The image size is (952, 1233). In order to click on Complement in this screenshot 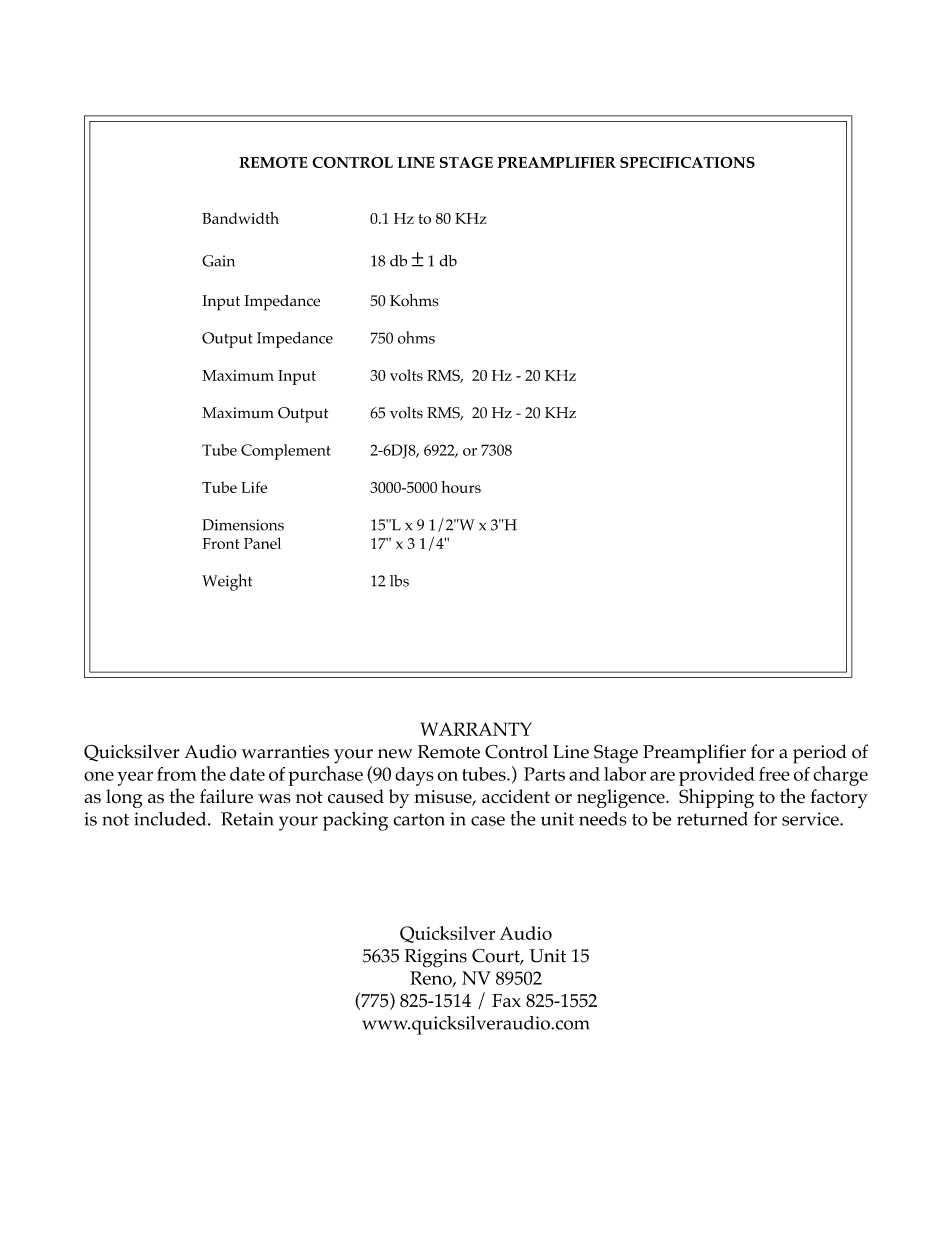, I will do `click(286, 452)`.
